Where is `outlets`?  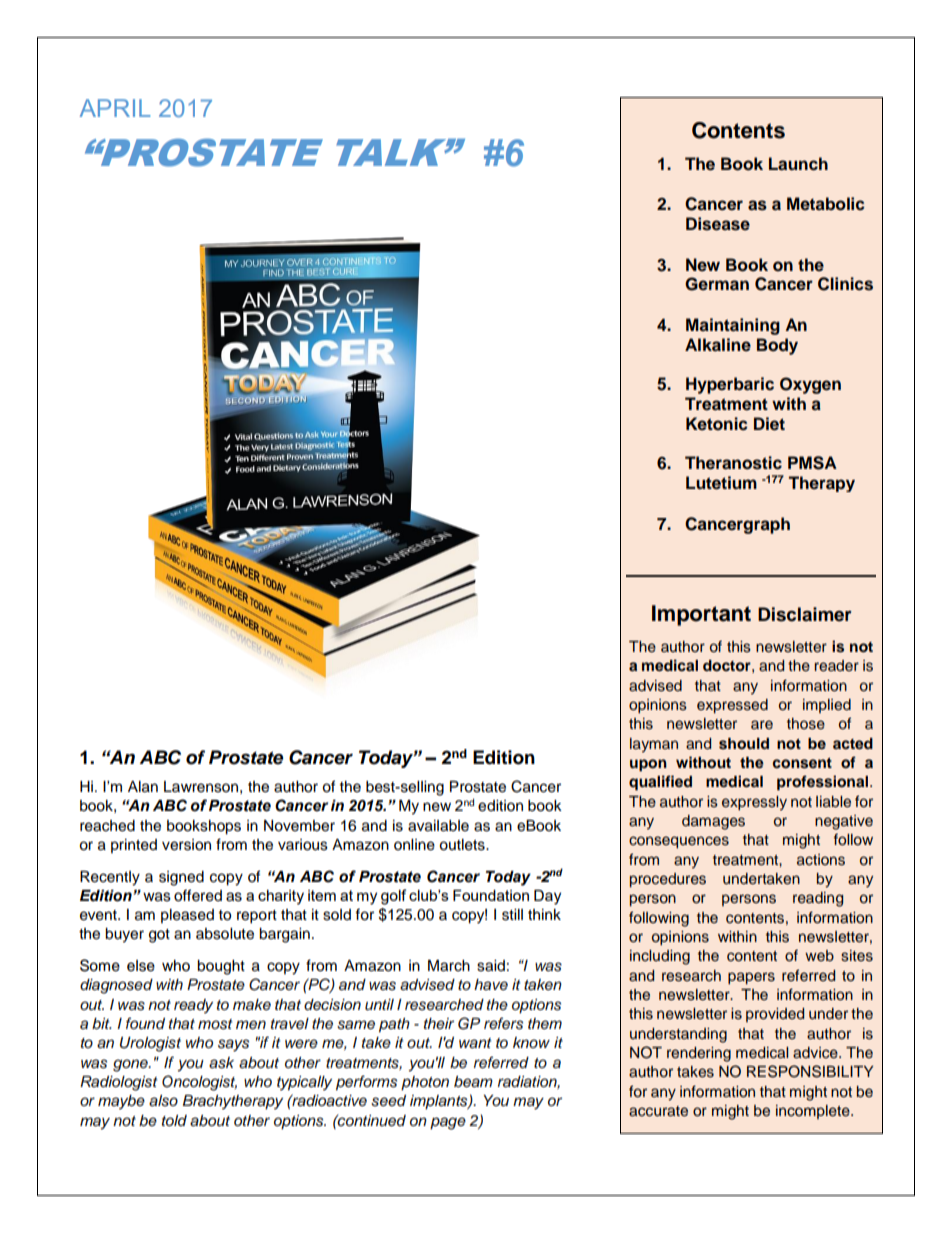
outlets is located at coordinates (463, 845).
